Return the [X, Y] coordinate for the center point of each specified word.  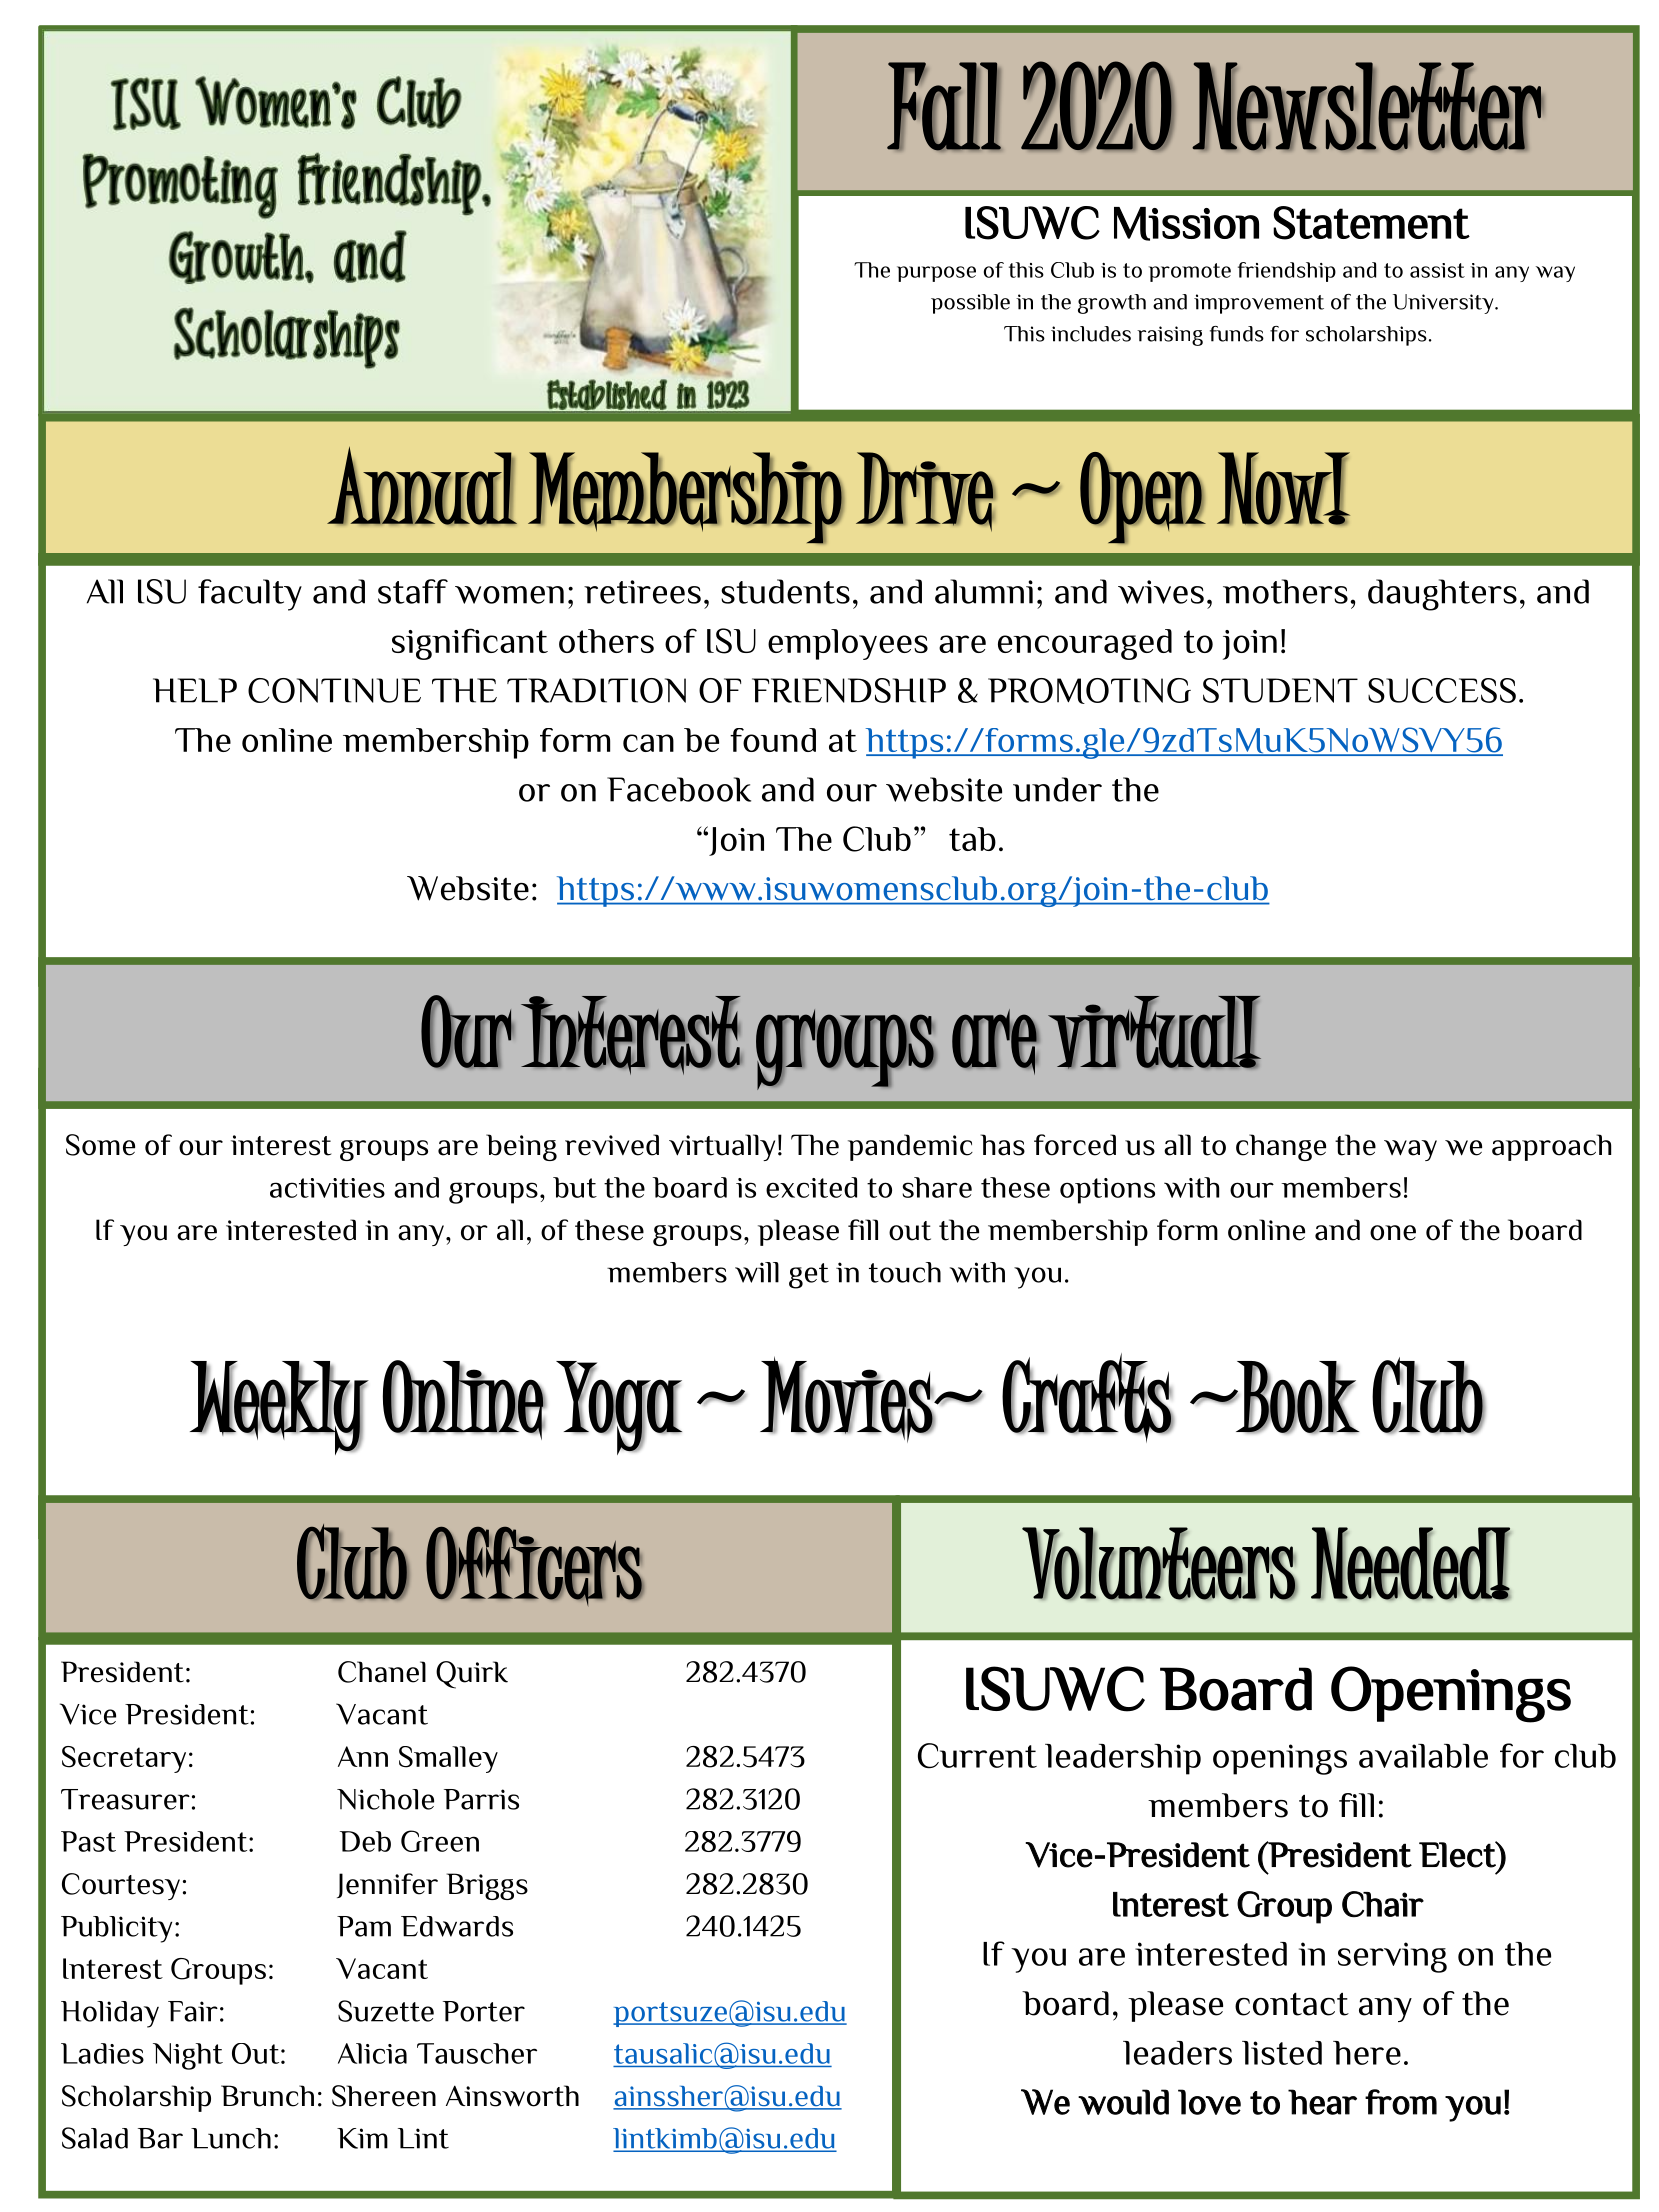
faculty [250, 595]
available [1423, 1756]
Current [977, 1756]
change [1281, 1147]
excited [811, 1187]
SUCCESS [1442, 690]
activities [327, 1188]
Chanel [382, 1672]
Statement [1371, 223]
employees [848, 644]
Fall [944, 106]
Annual [422, 488]
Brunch [267, 2096]
